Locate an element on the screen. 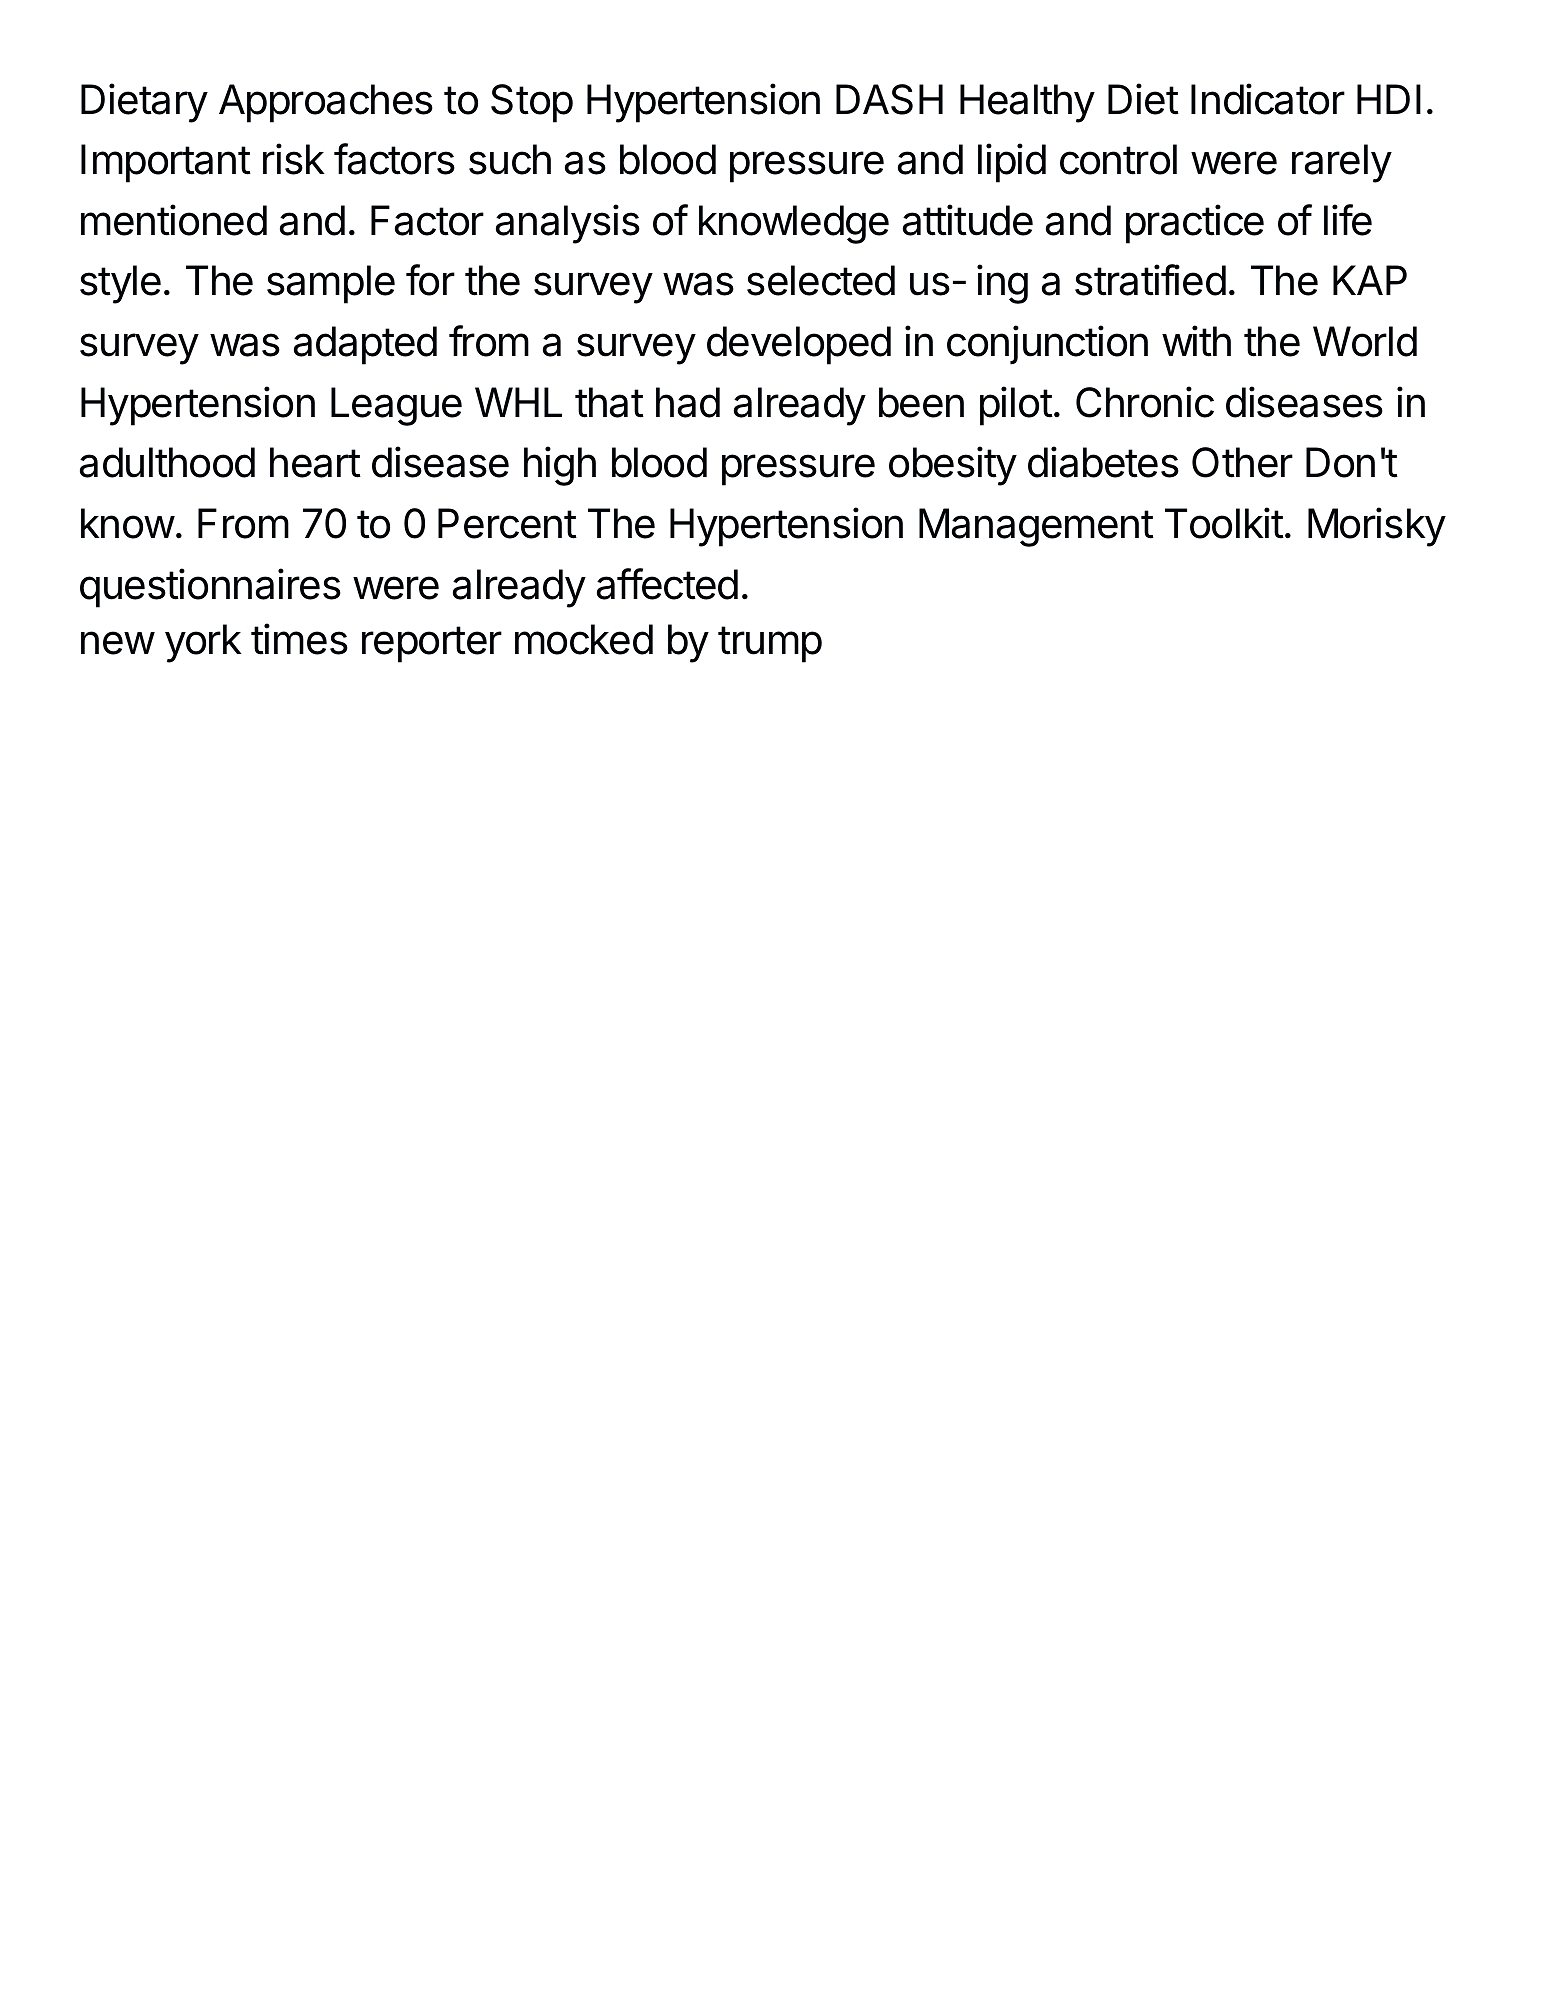  Indicator is located at coordinates (1268, 99).
